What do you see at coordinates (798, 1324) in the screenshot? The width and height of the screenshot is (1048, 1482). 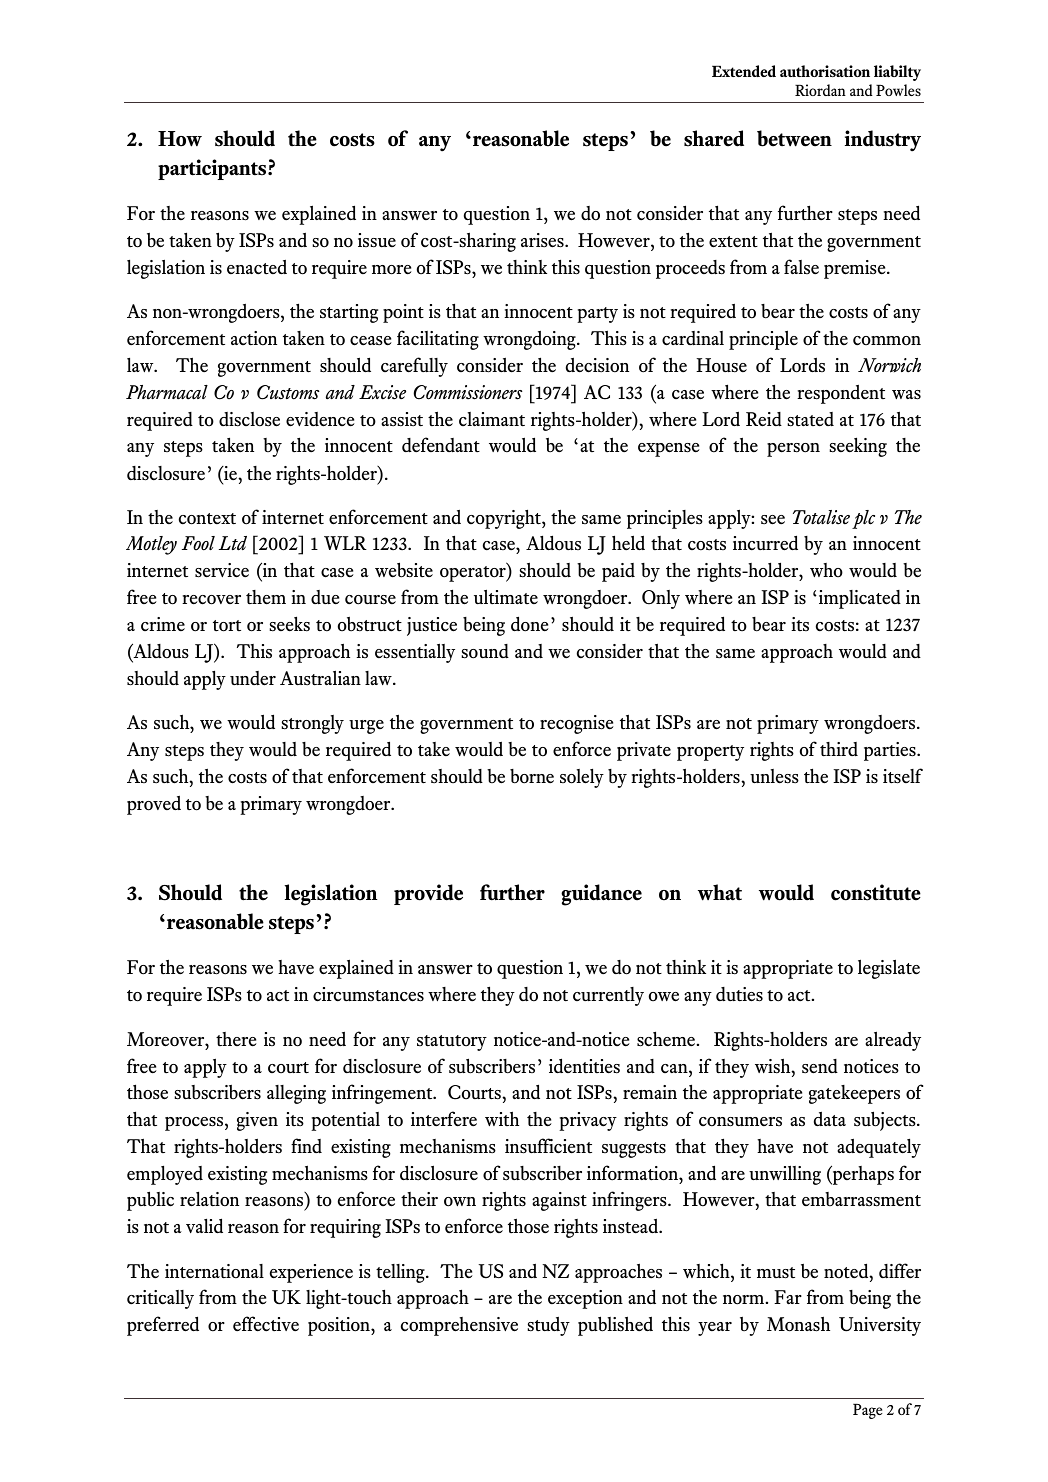 I see `Monash` at bounding box center [798, 1324].
